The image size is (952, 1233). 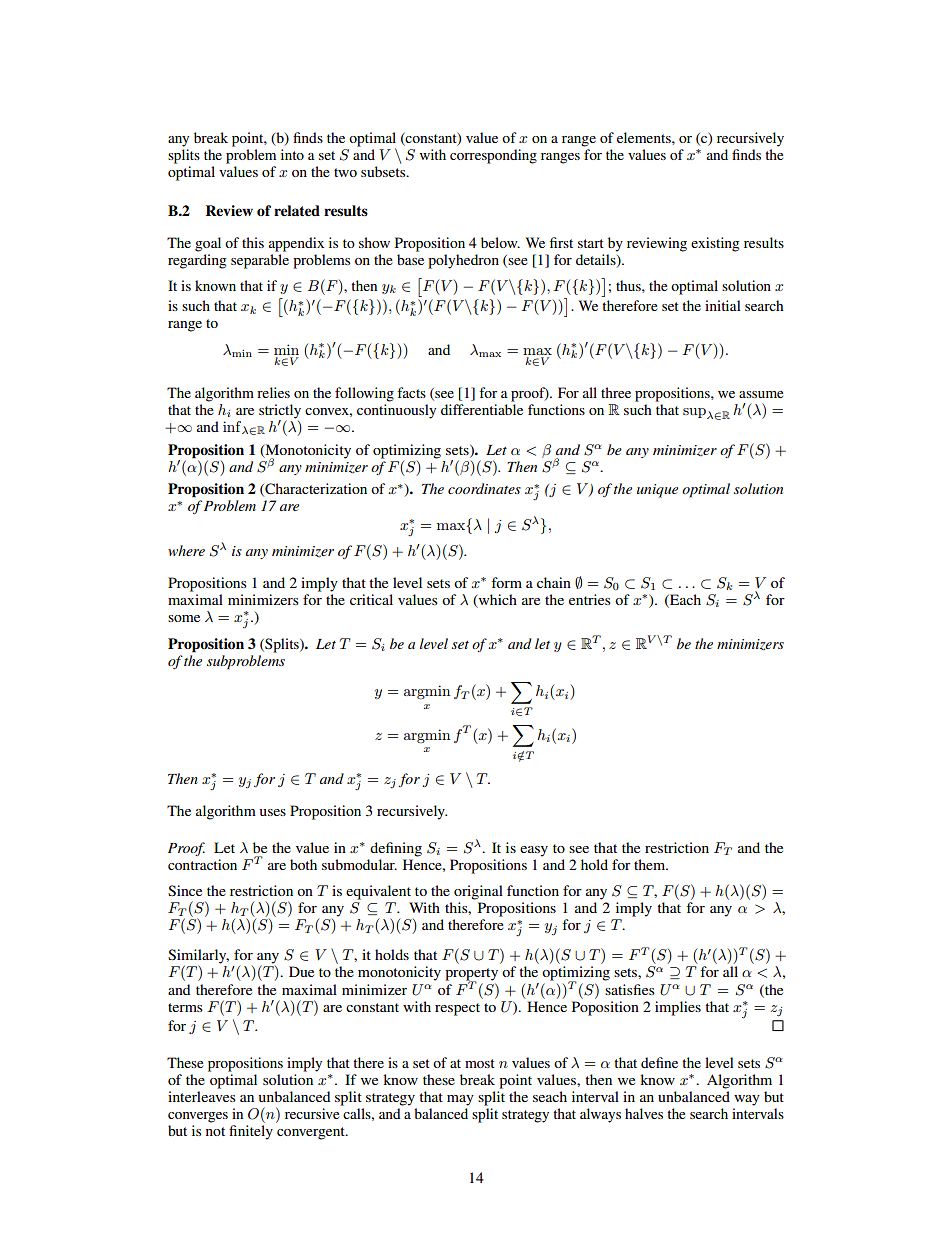 I want to click on unique, so click(x=657, y=491).
